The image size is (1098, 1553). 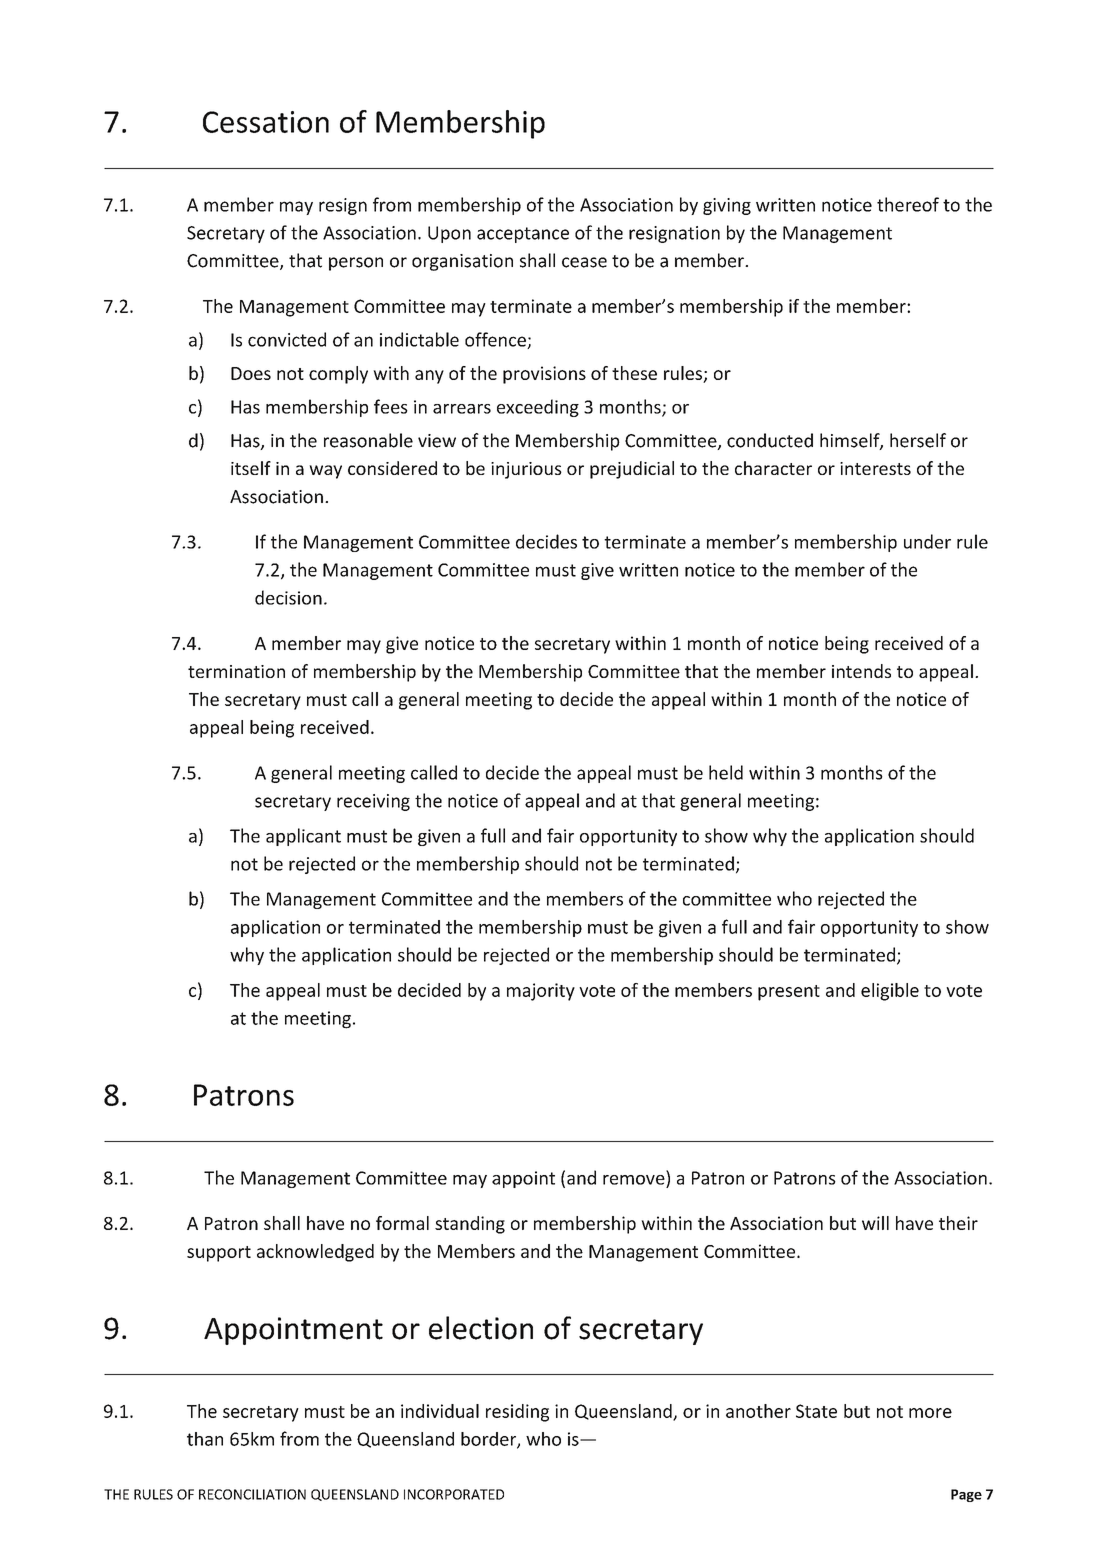 What do you see at coordinates (861, 671) in the screenshot?
I see `intends` at bounding box center [861, 671].
